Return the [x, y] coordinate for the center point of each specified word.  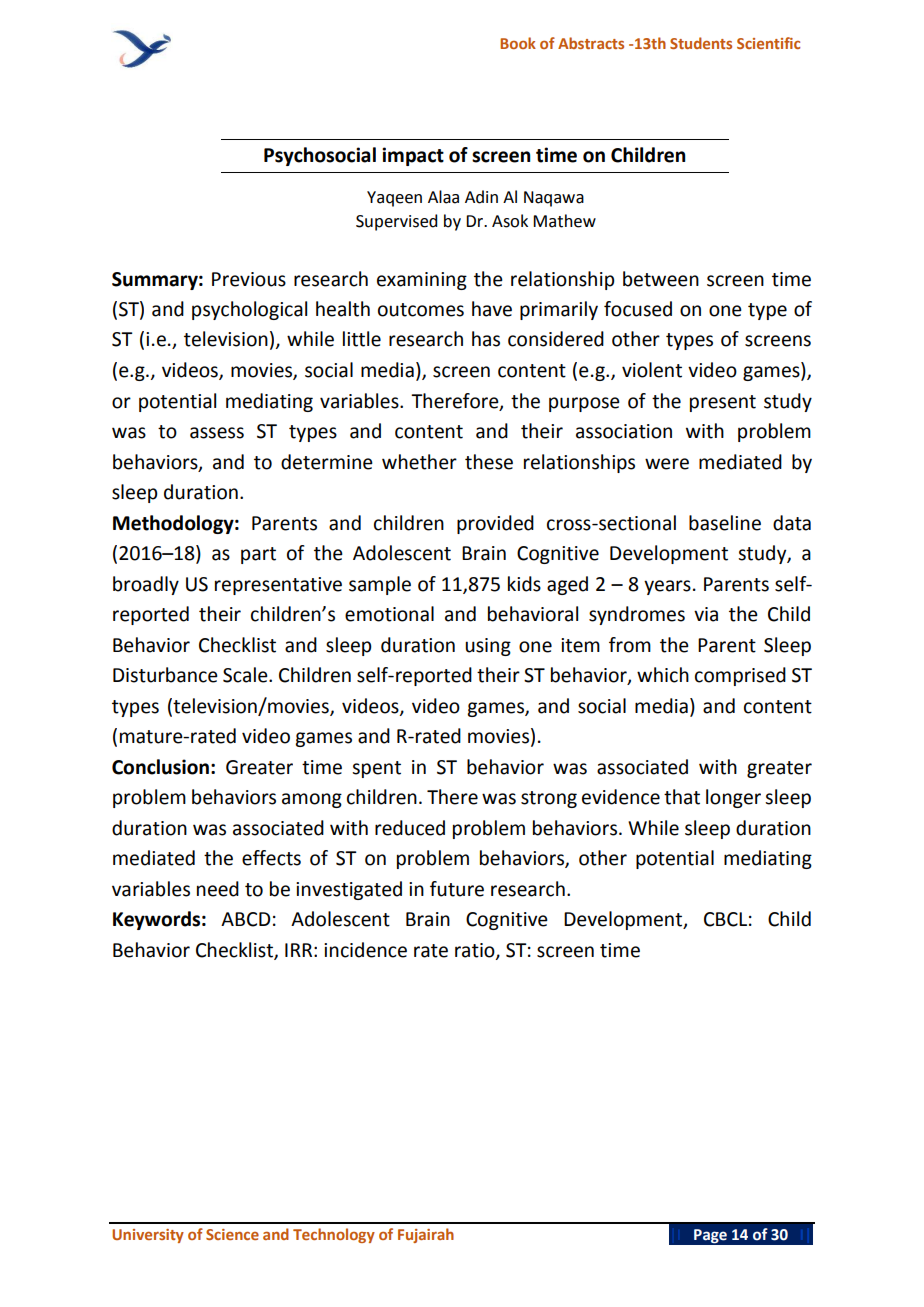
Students [701, 43]
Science [232, 1234]
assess [217, 433]
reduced [410, 828]
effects [271, 858]
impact [413, 156]
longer [733, 798]
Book [518, 43]
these [489, 462]
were [667, 464]
